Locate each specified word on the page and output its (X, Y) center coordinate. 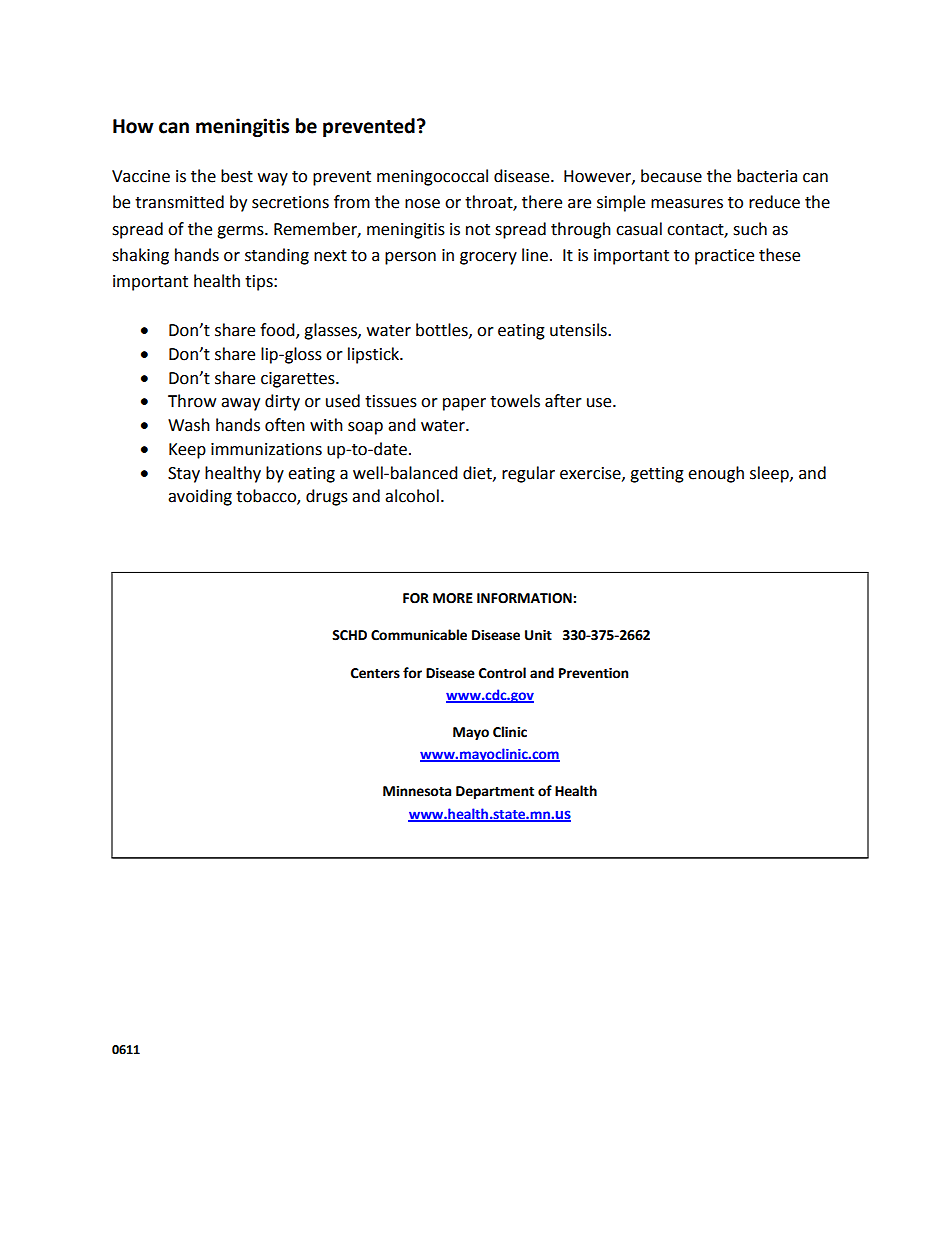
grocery (488, 258)
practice (724, 257)
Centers (375, 673)
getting (657, 475)
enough (716, 474)
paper (464, 404)
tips (260, 283)
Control (502, 673)
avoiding (200, 497)
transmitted (179, 202)
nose (422, 204)
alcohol (412, 496)
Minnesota (417, 791)
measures (687, 204)
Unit (538, 635)
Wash (189, 425)
